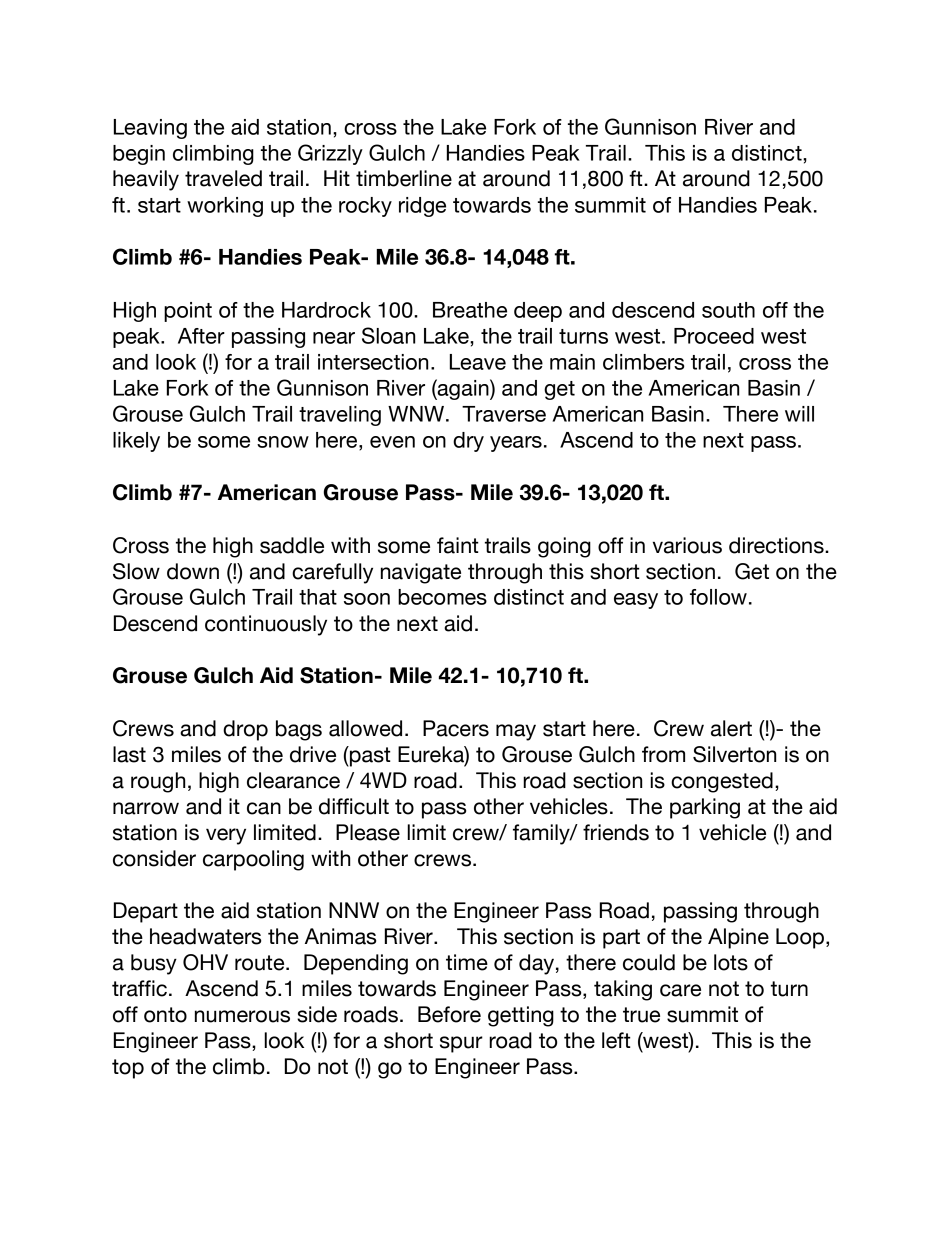 The height and width of the document is (1233, 952). Describe the element at coordinates (242, 1016) in the document. I see `numerous` at that location.
